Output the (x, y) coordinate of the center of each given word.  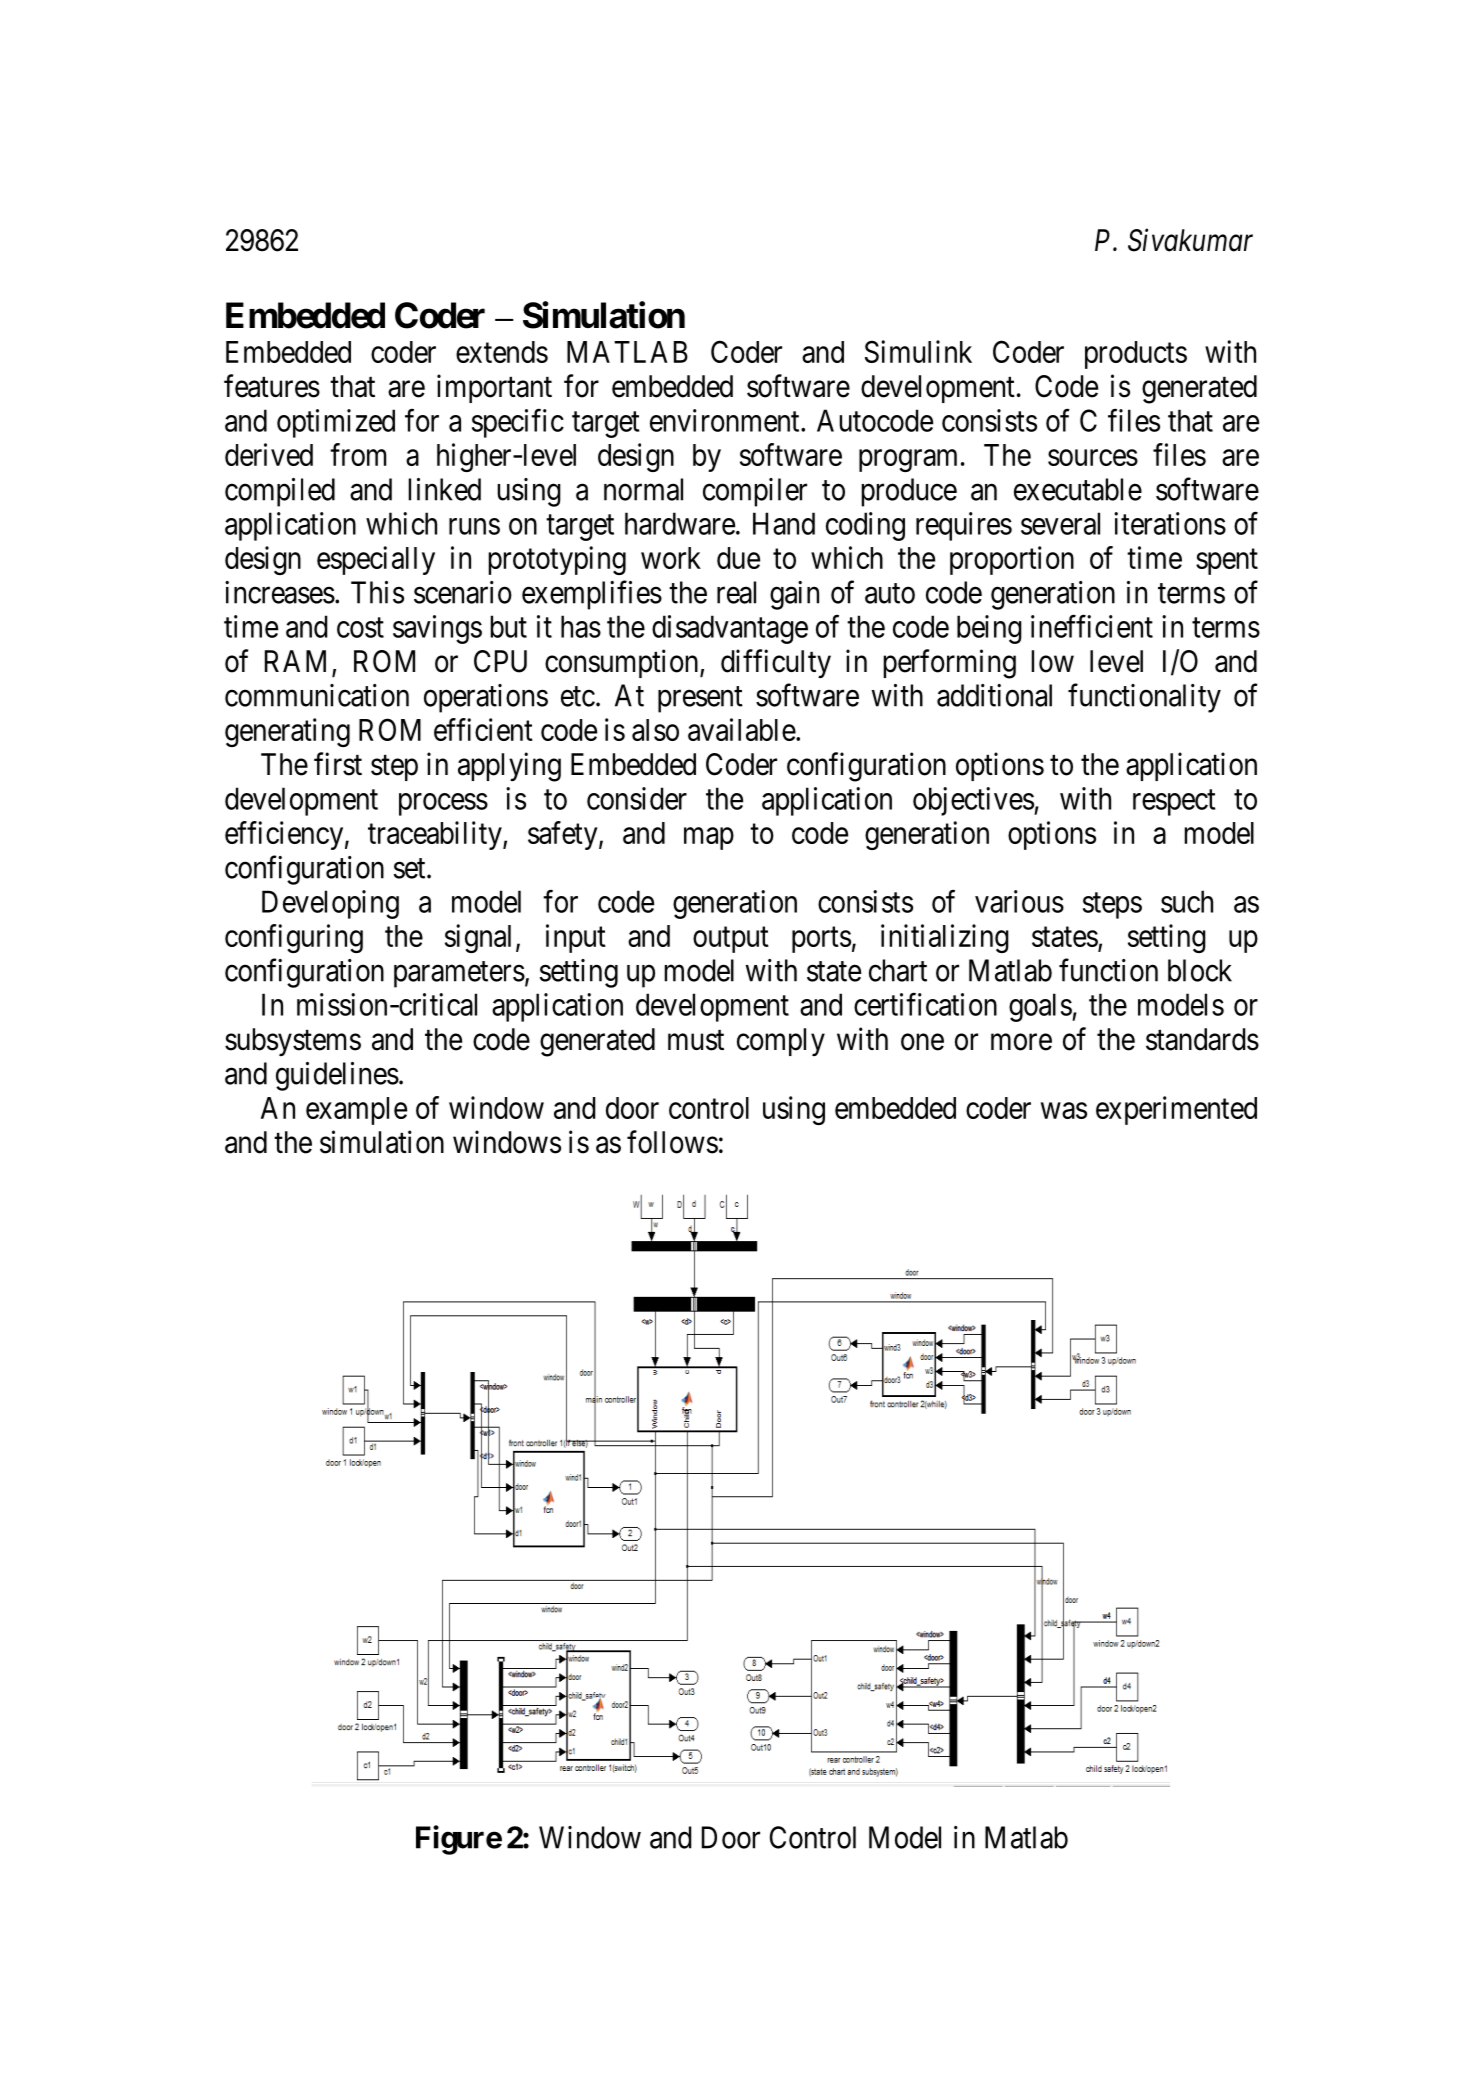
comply (781, 1042)
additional (994, 695)
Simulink (918, 351)
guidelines (337, 1076)
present (700, 700)
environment (726, 420)
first (338, 764)
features (272, 386)
